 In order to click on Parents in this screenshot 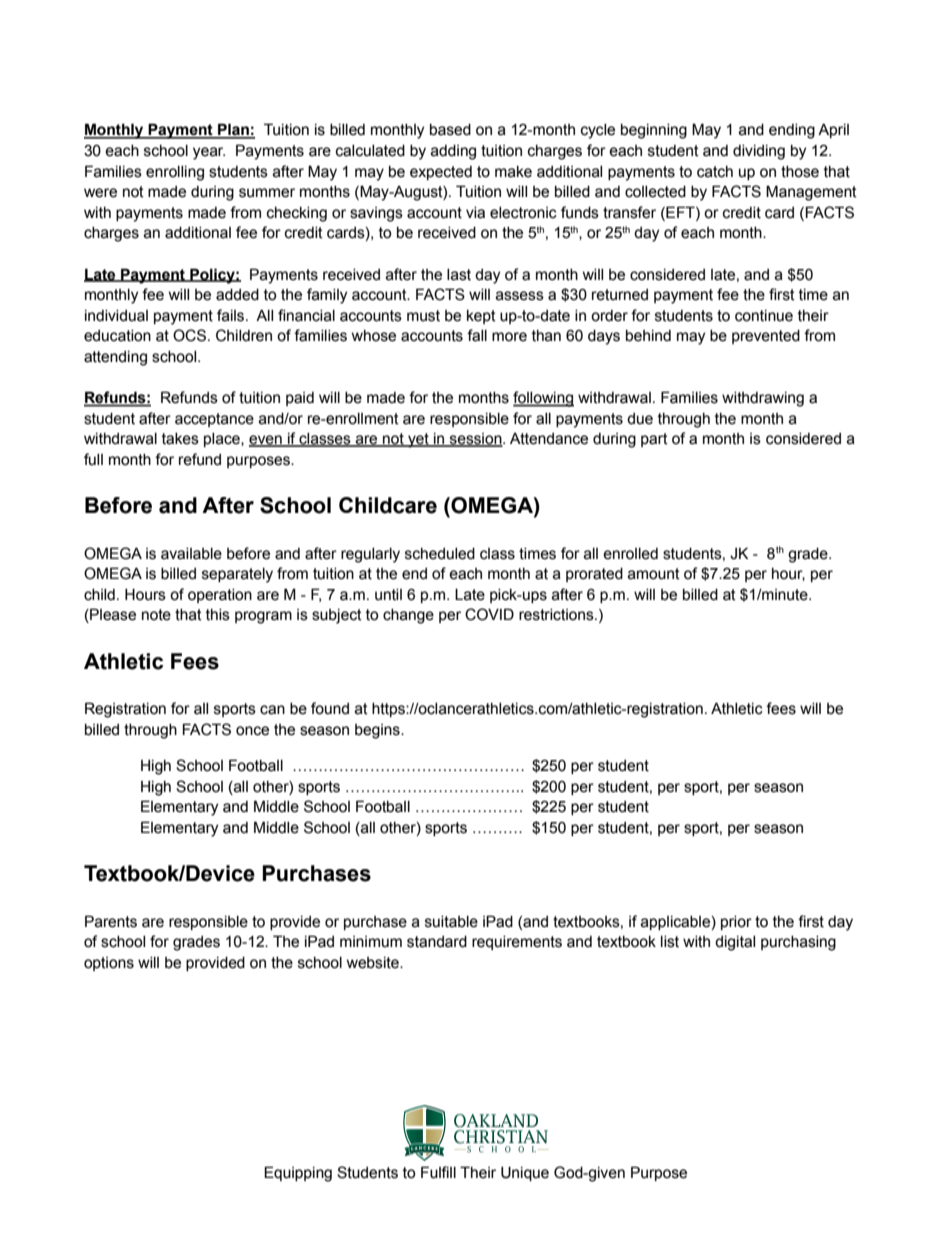, I will do `click(111, 921)`.
